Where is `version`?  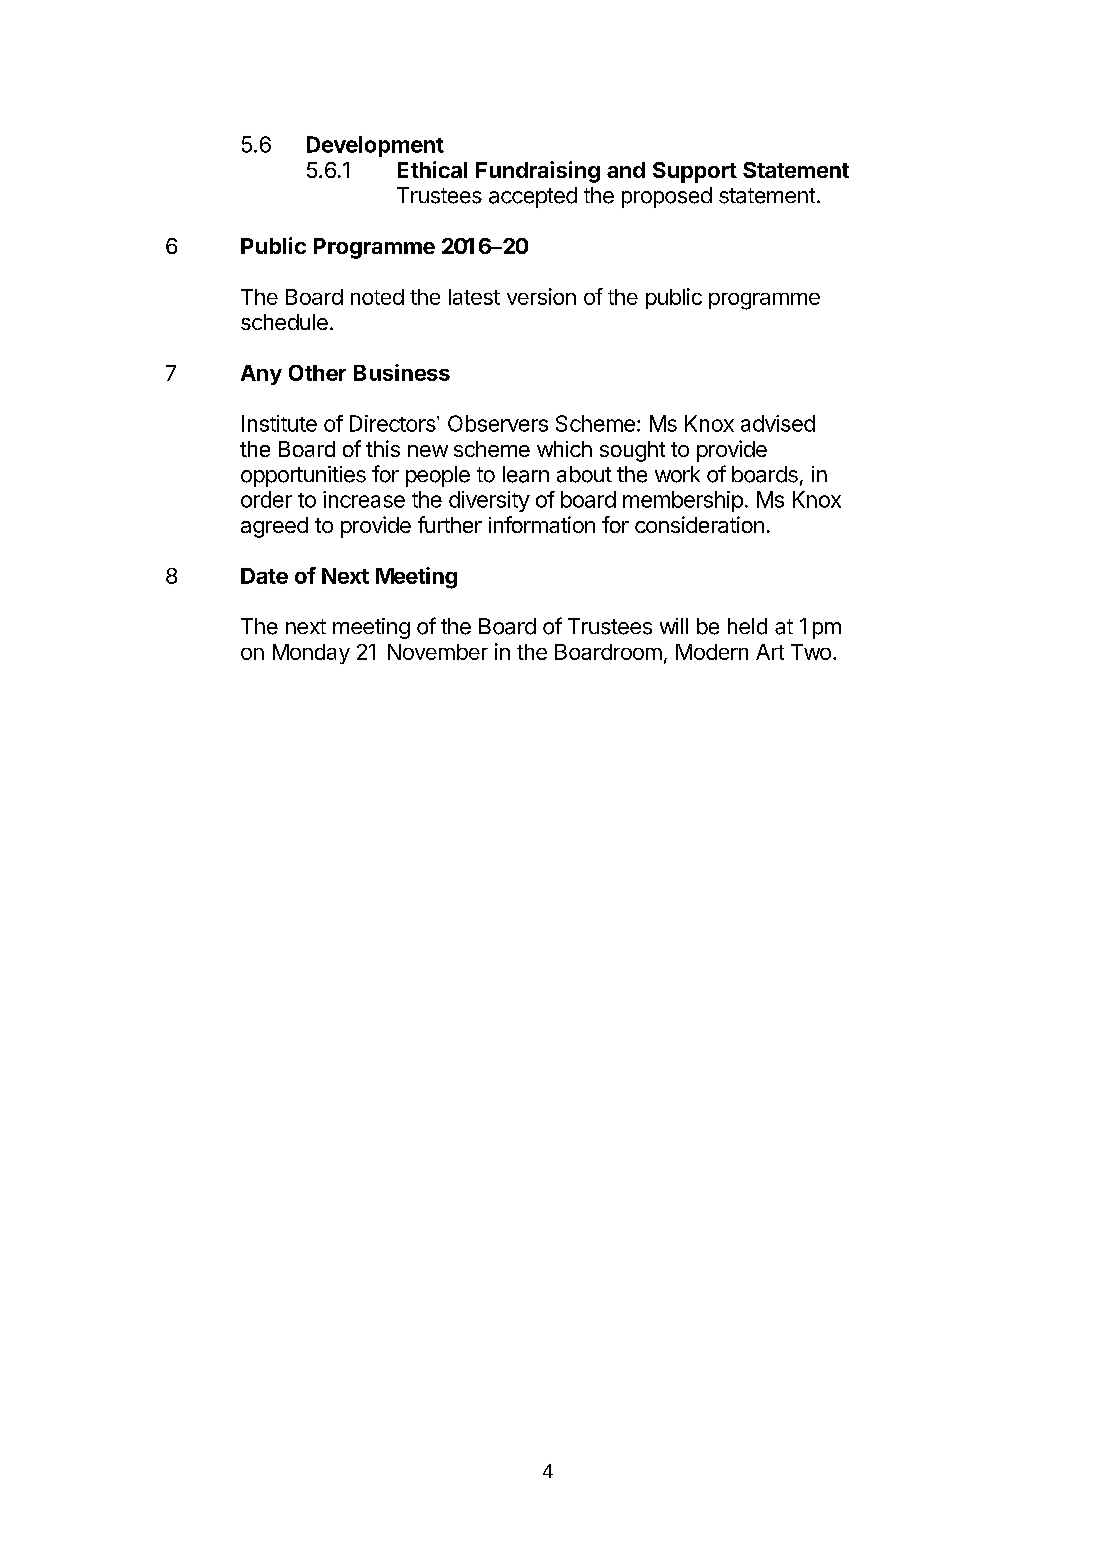
version is located at coordinates (541, 296).
